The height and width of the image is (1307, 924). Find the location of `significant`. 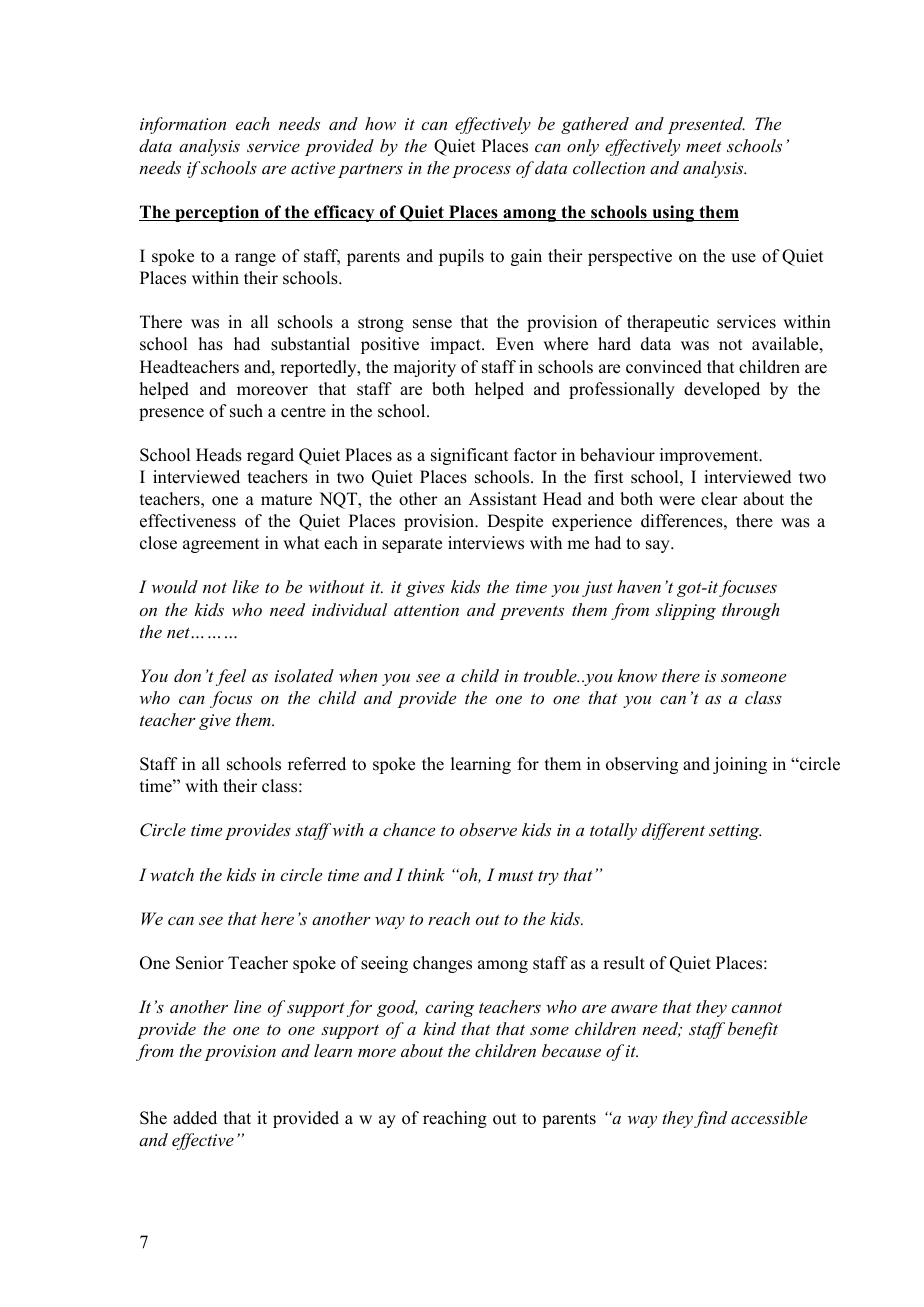

significant is located at coordinates (469, 456).
